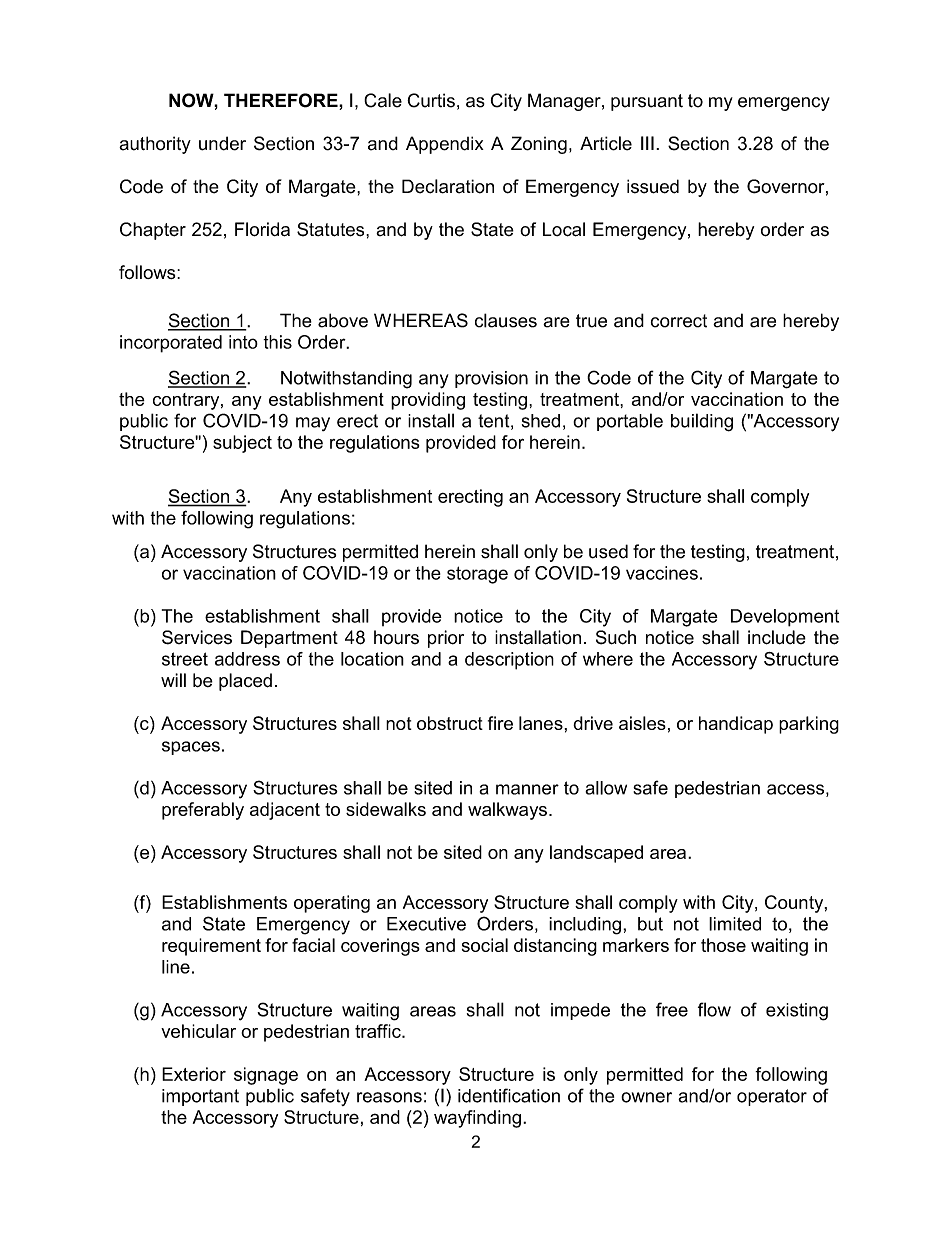  What do you see at coordinates (242, 444) in the screenshot?
I see `subject` at bounding box center [242, 444].
